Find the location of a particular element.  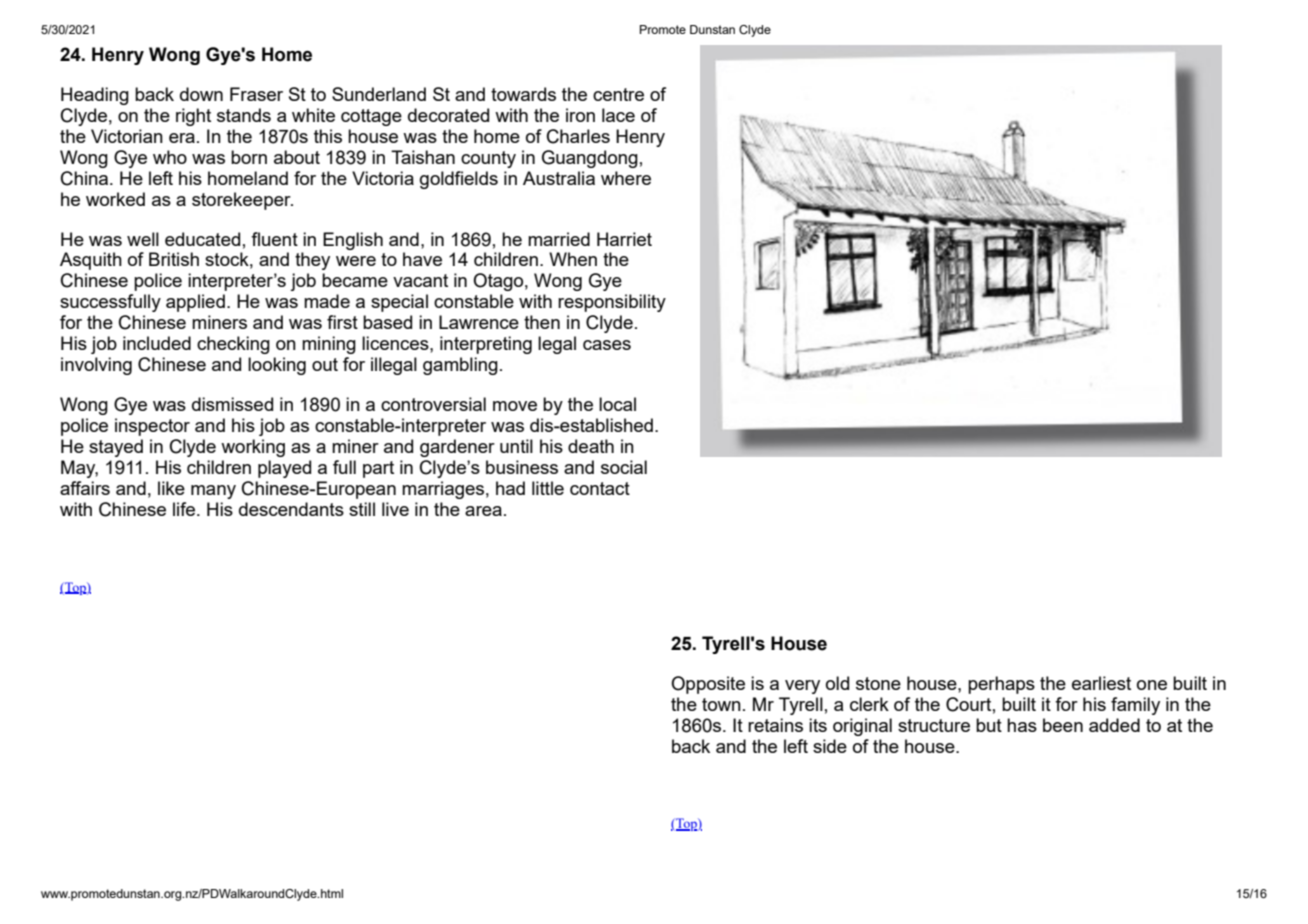

social is located at coordinates (624, 467).
